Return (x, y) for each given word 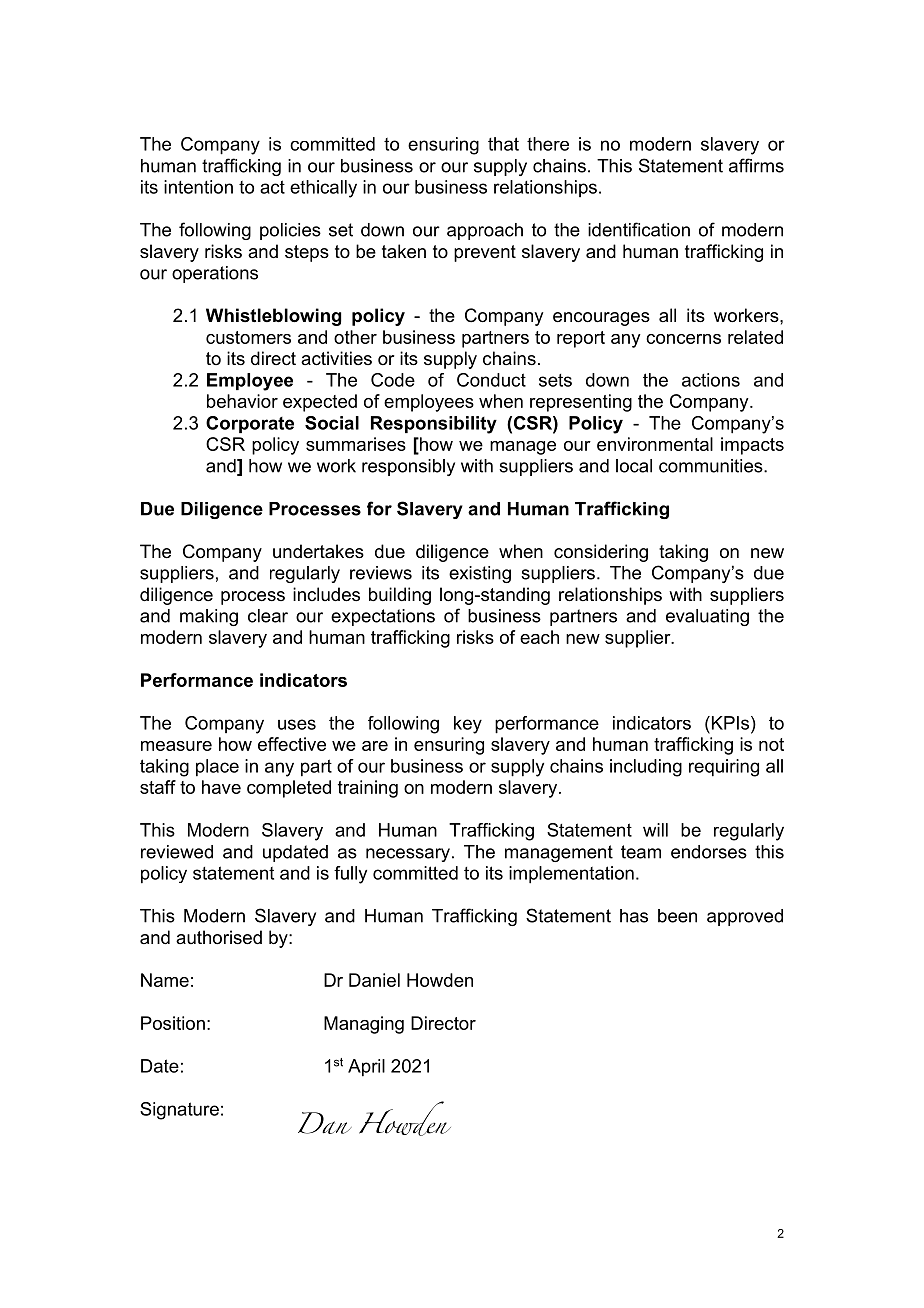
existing (480, 574)
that (503, 144)
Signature (179, 1111)
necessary (408, 855)
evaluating (707, 617)
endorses (709, 852)
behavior (242, 401)
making (209, 617)
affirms (756, 165)
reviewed (177, 852)
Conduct (491, 380)
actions (711, 380)
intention (198, 187)
